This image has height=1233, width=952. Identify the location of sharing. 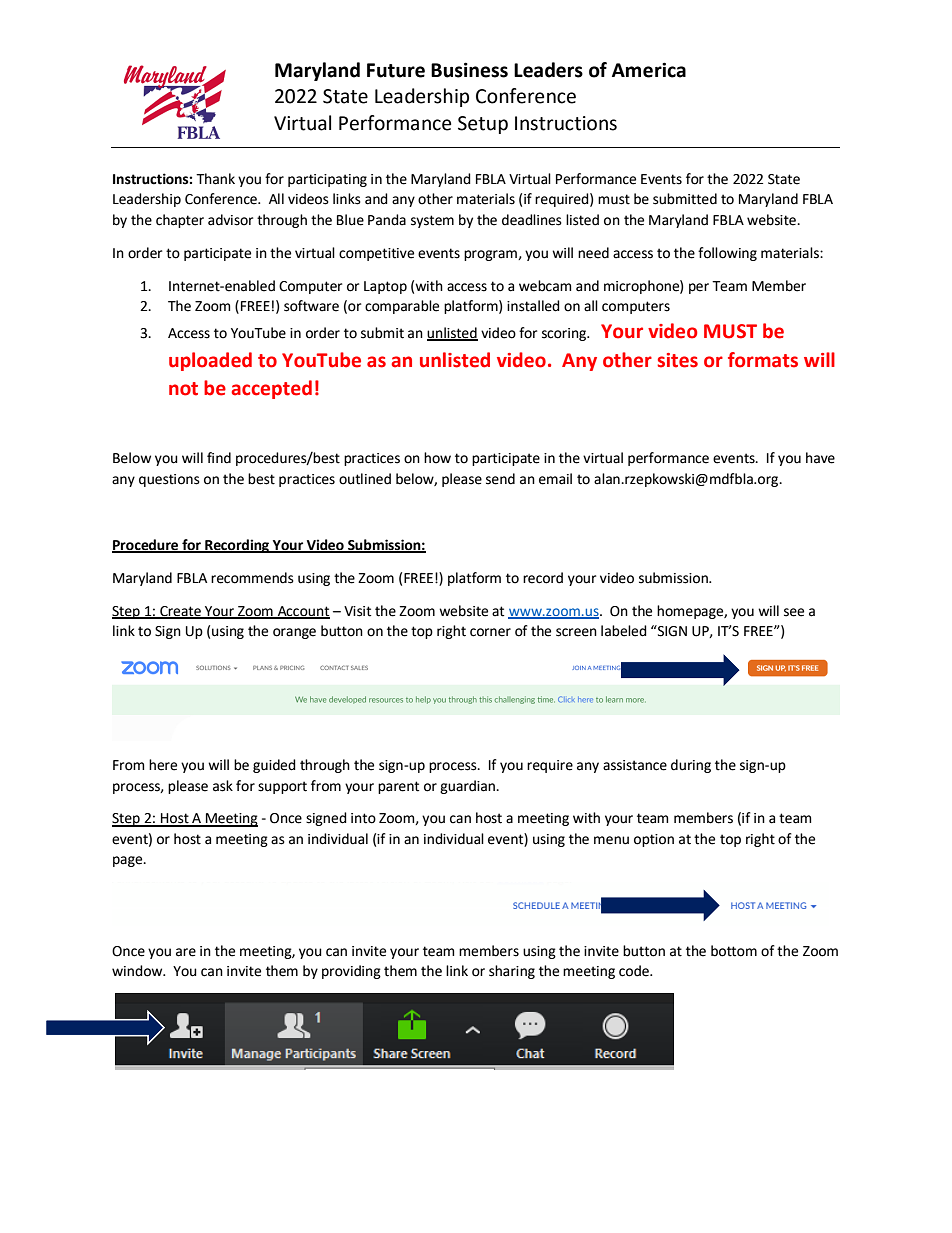
(512, 972).
